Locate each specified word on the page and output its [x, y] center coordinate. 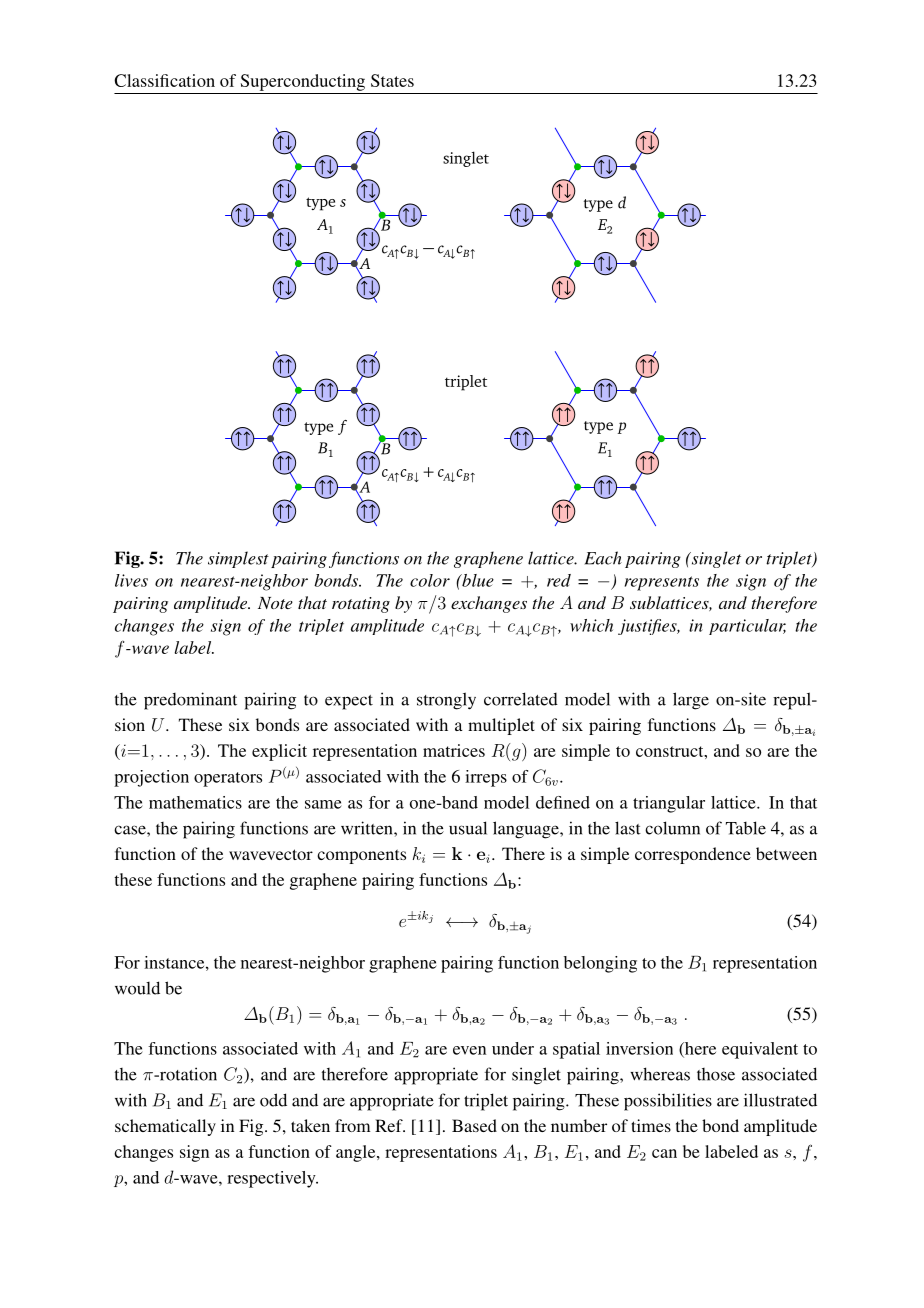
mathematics [195, 802]
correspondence [693, 855]
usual [468, 828]
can [664, 1153]
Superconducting [303, 82]
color [430, 580]
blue [477, 580]
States [392, 80]
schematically [165, 1127]
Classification [164, 80]
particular [747, 627]
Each [603, 558]
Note [275, 603]
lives [131, 580]
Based [474, 1125]
